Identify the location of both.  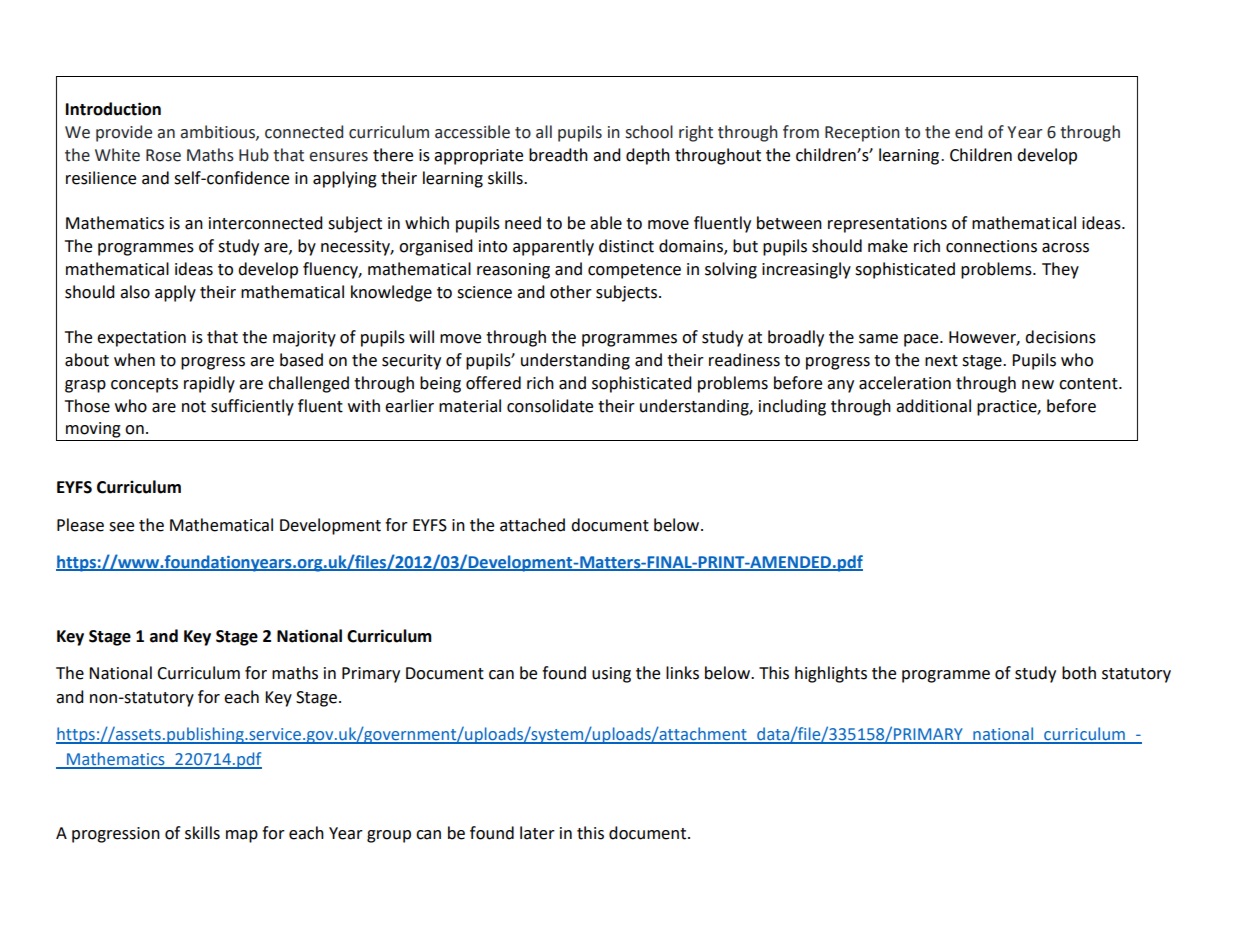
(1079, 673).
